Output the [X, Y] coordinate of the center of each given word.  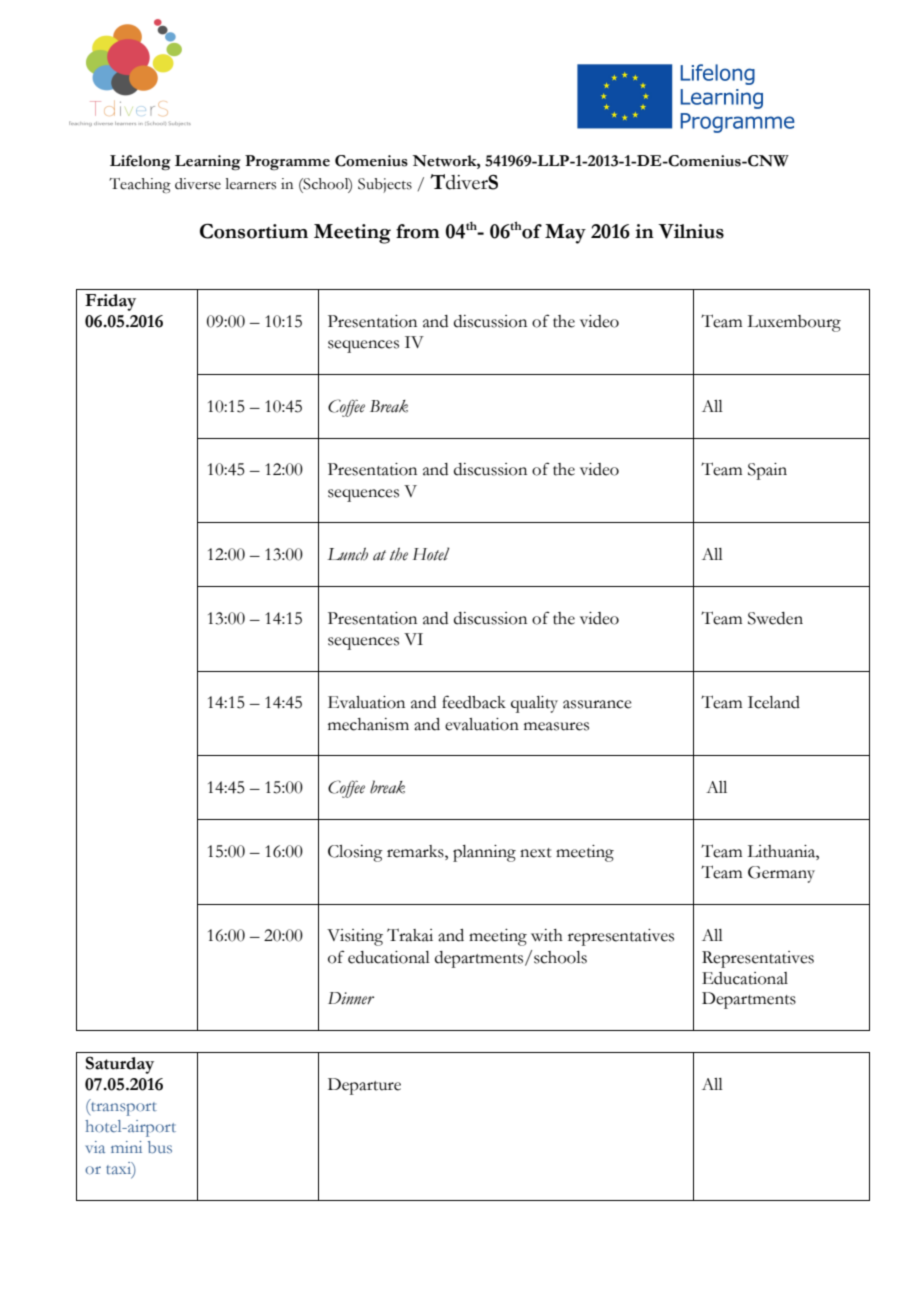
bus [160, 1147]
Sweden [775, 618]
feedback [474, 702]
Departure [364, 1086]
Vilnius [691, 231]
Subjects [385, 185]
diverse [198, 184]
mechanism [368, 724]
